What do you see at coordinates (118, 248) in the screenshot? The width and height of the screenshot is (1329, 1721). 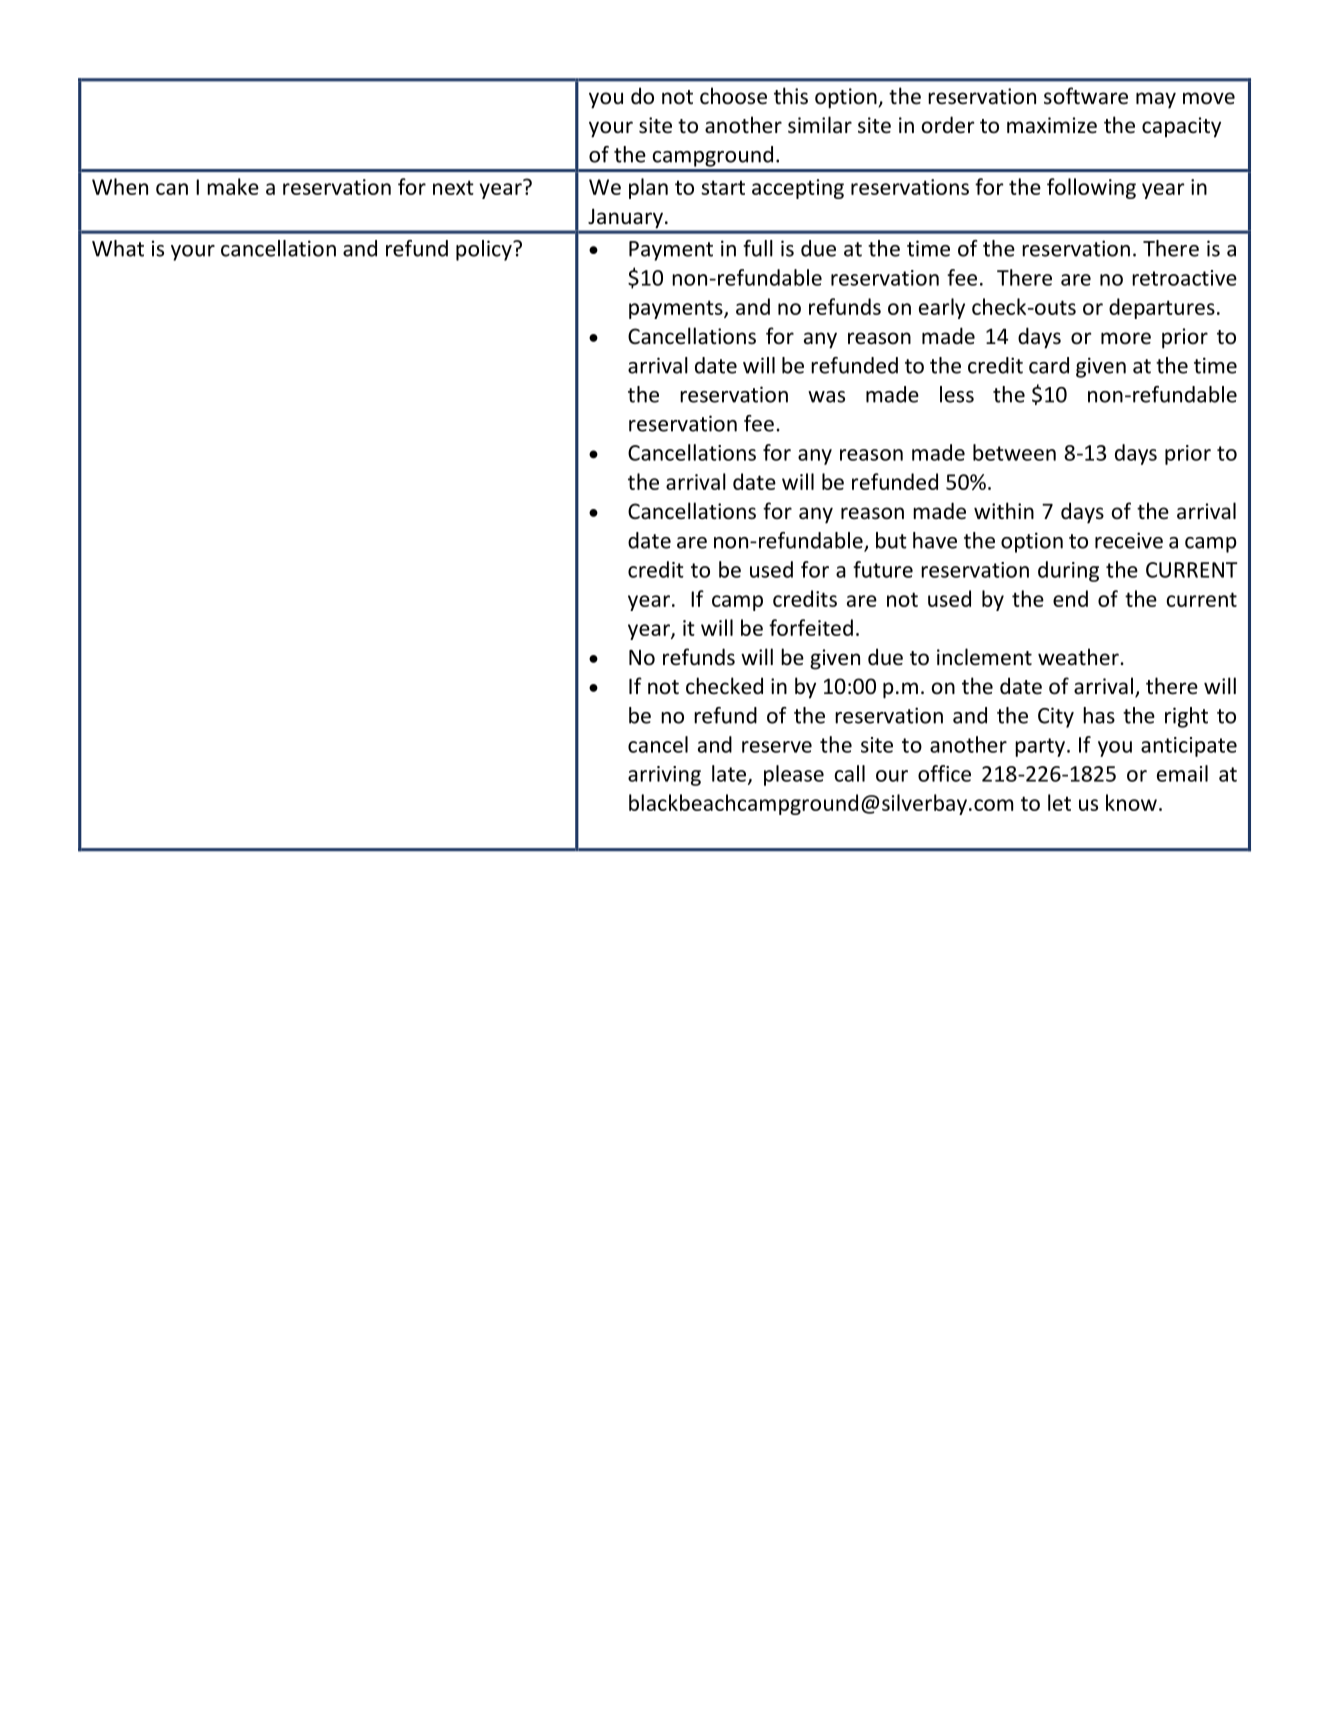 I see `What` at bounding box center [118, 248].
